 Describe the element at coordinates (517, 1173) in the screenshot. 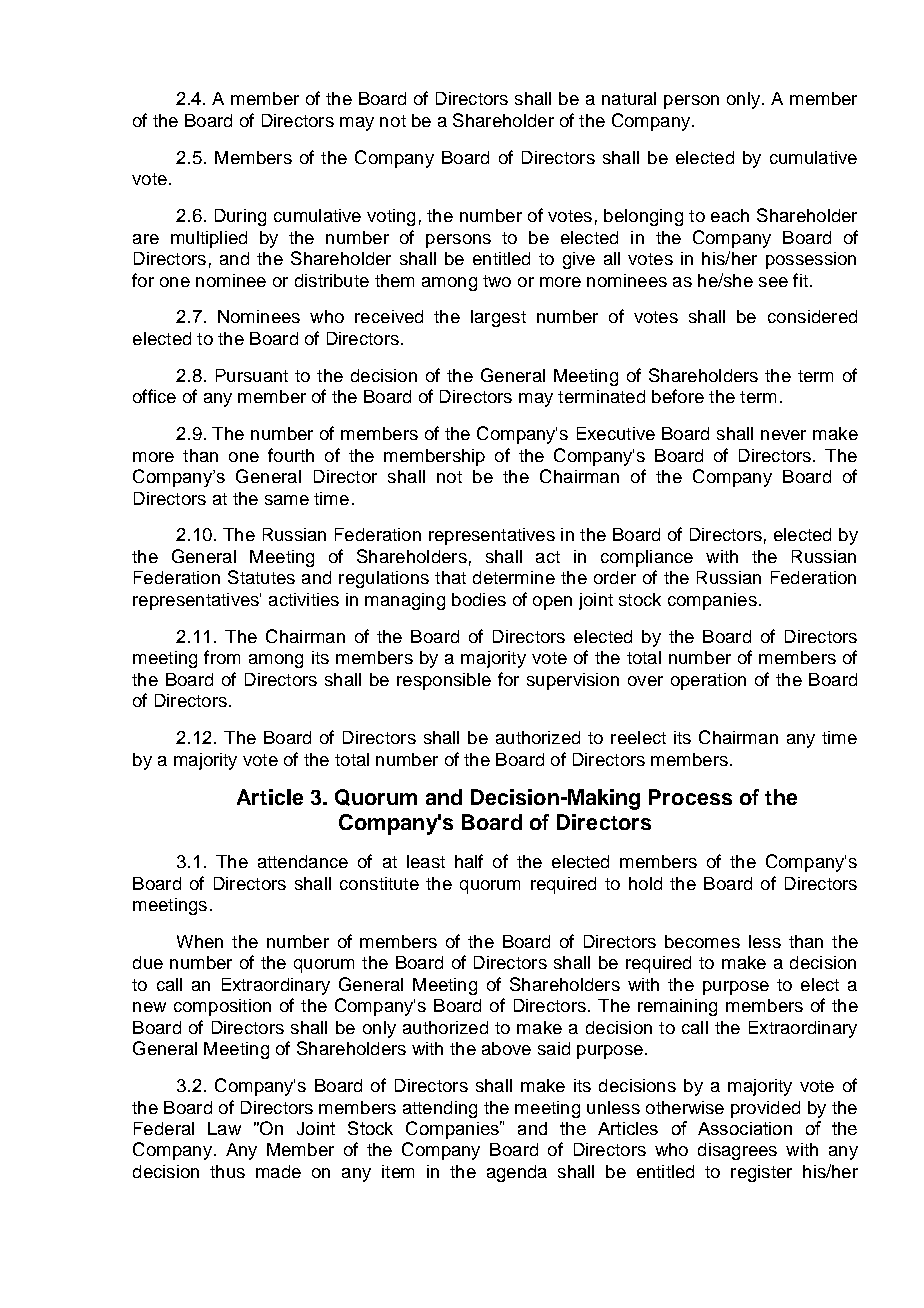

I see `agenda` at that location.
